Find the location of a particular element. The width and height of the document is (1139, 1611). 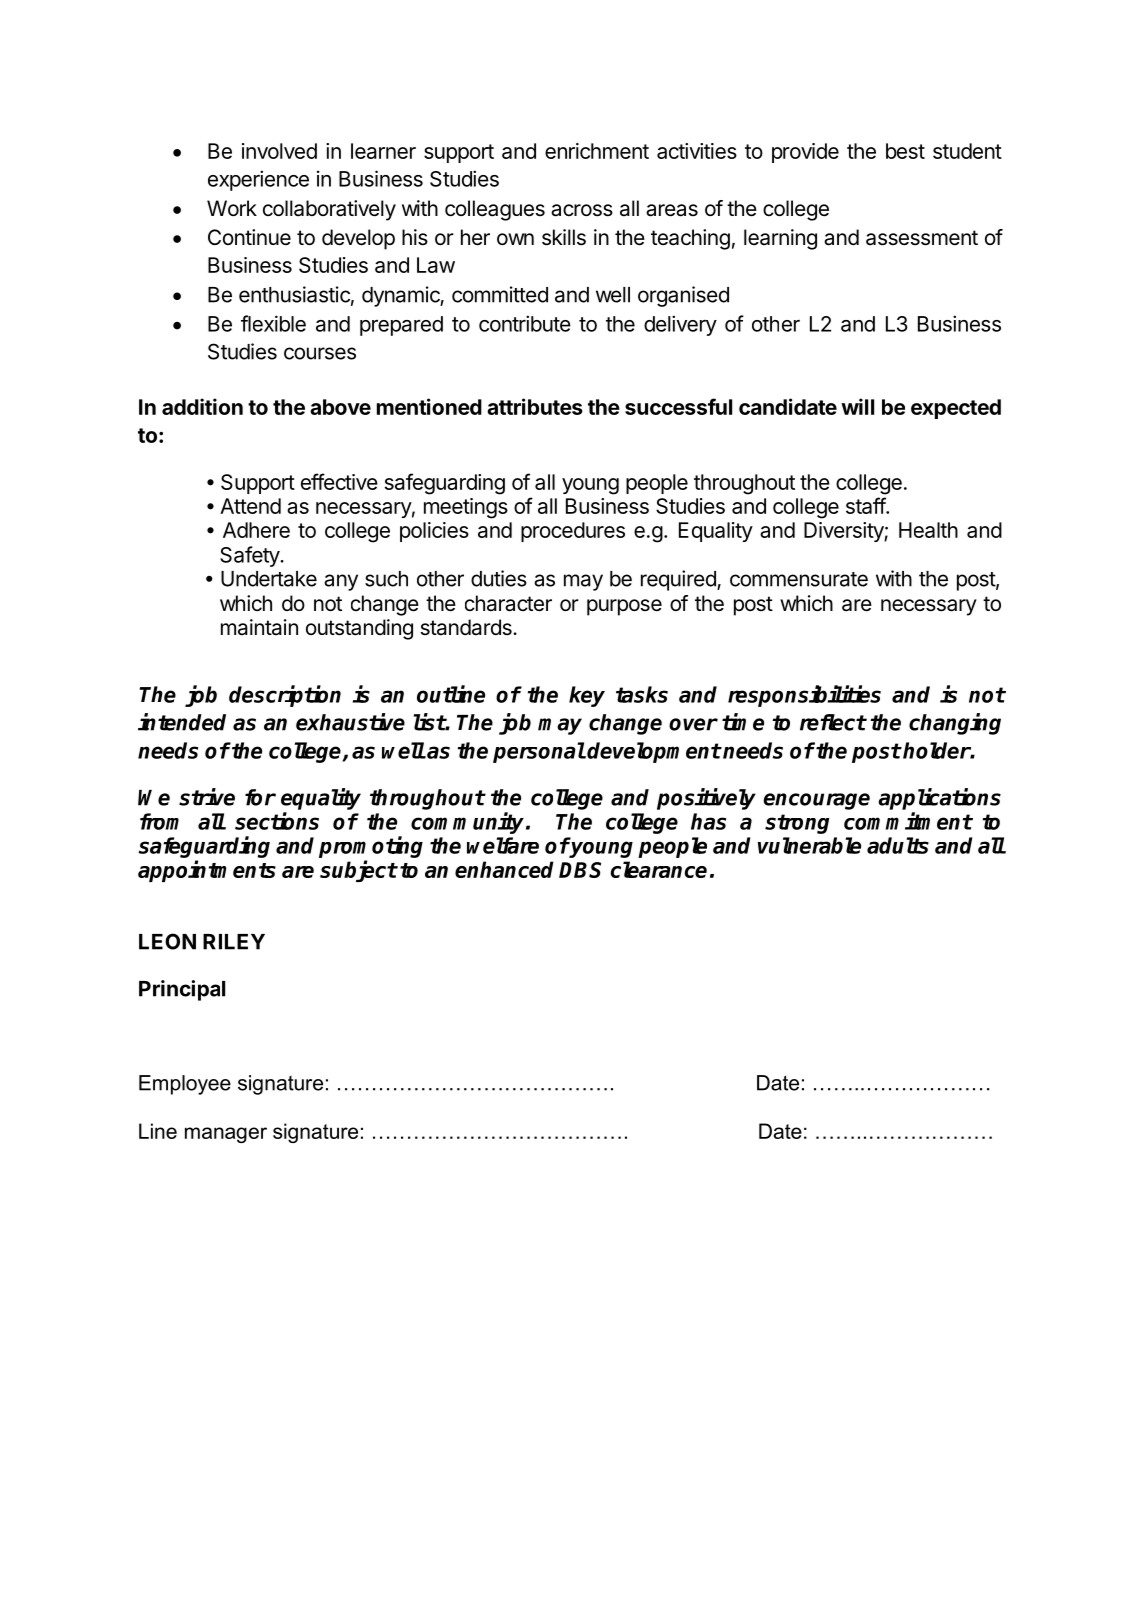

experience is located at coordinates (258, 180).
